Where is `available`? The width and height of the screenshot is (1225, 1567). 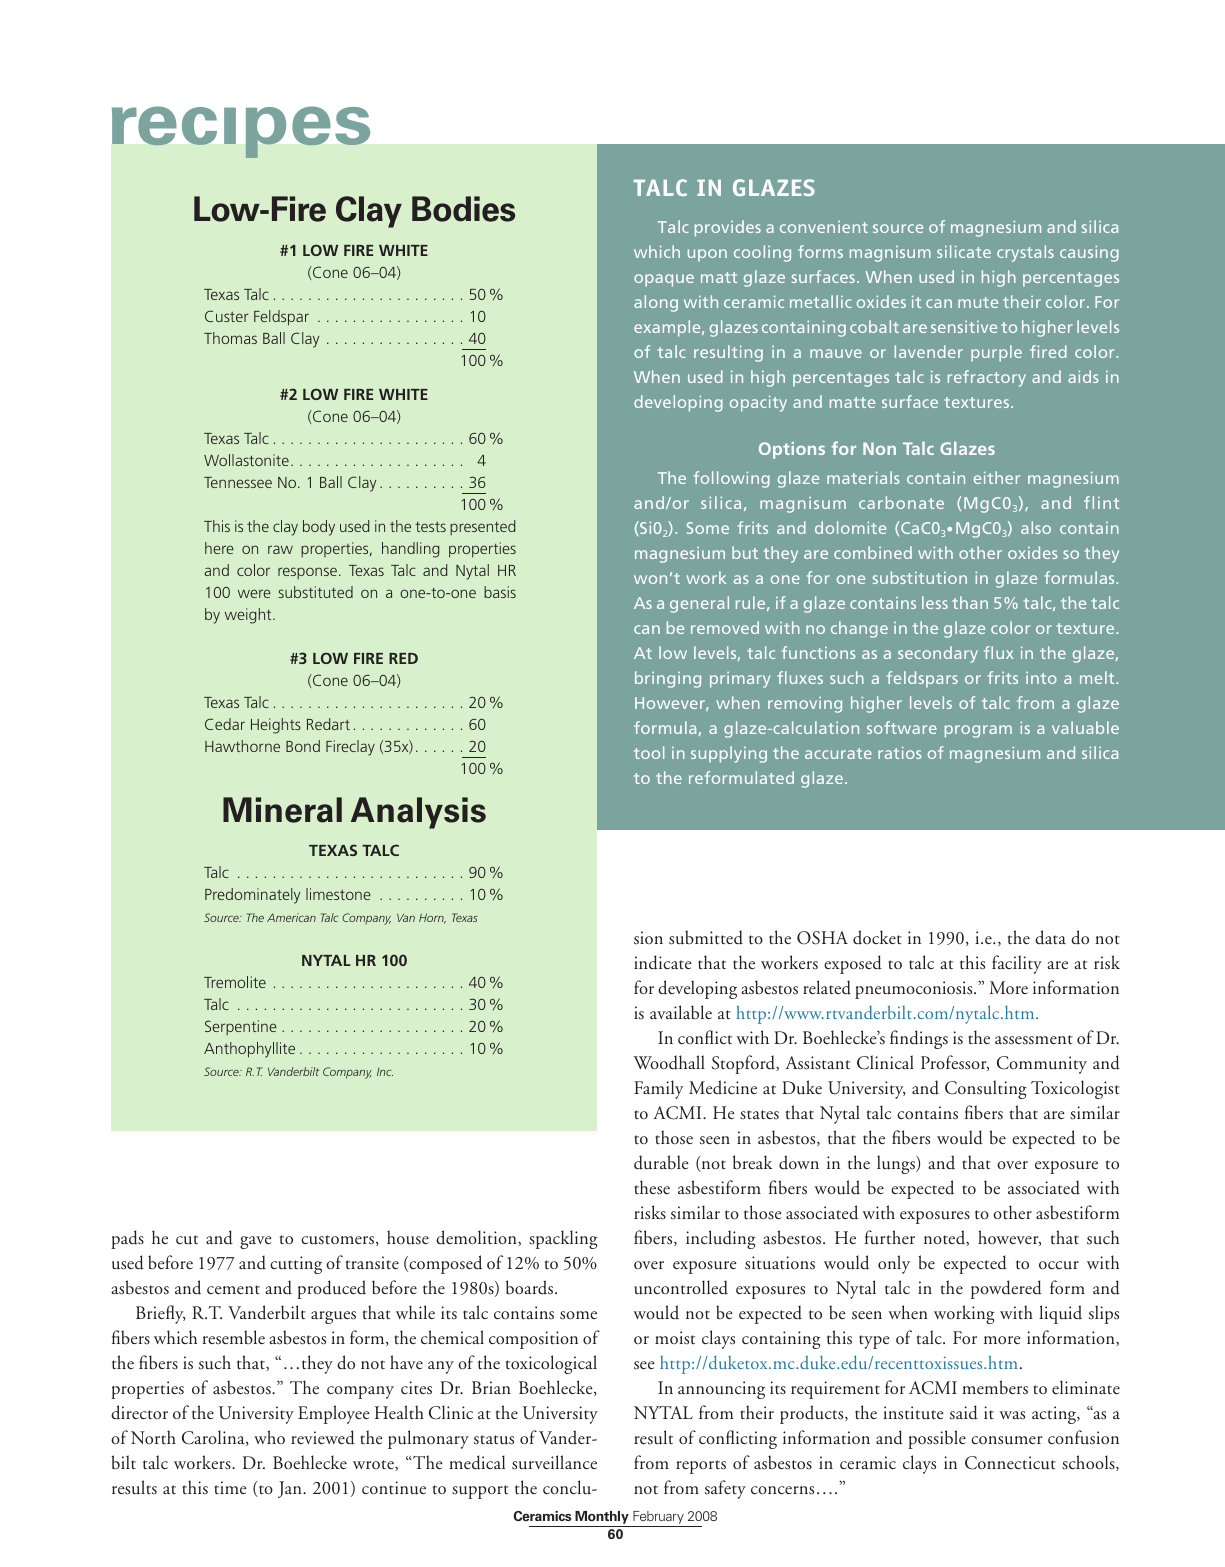
available is located at coordinates (681, 1012).
